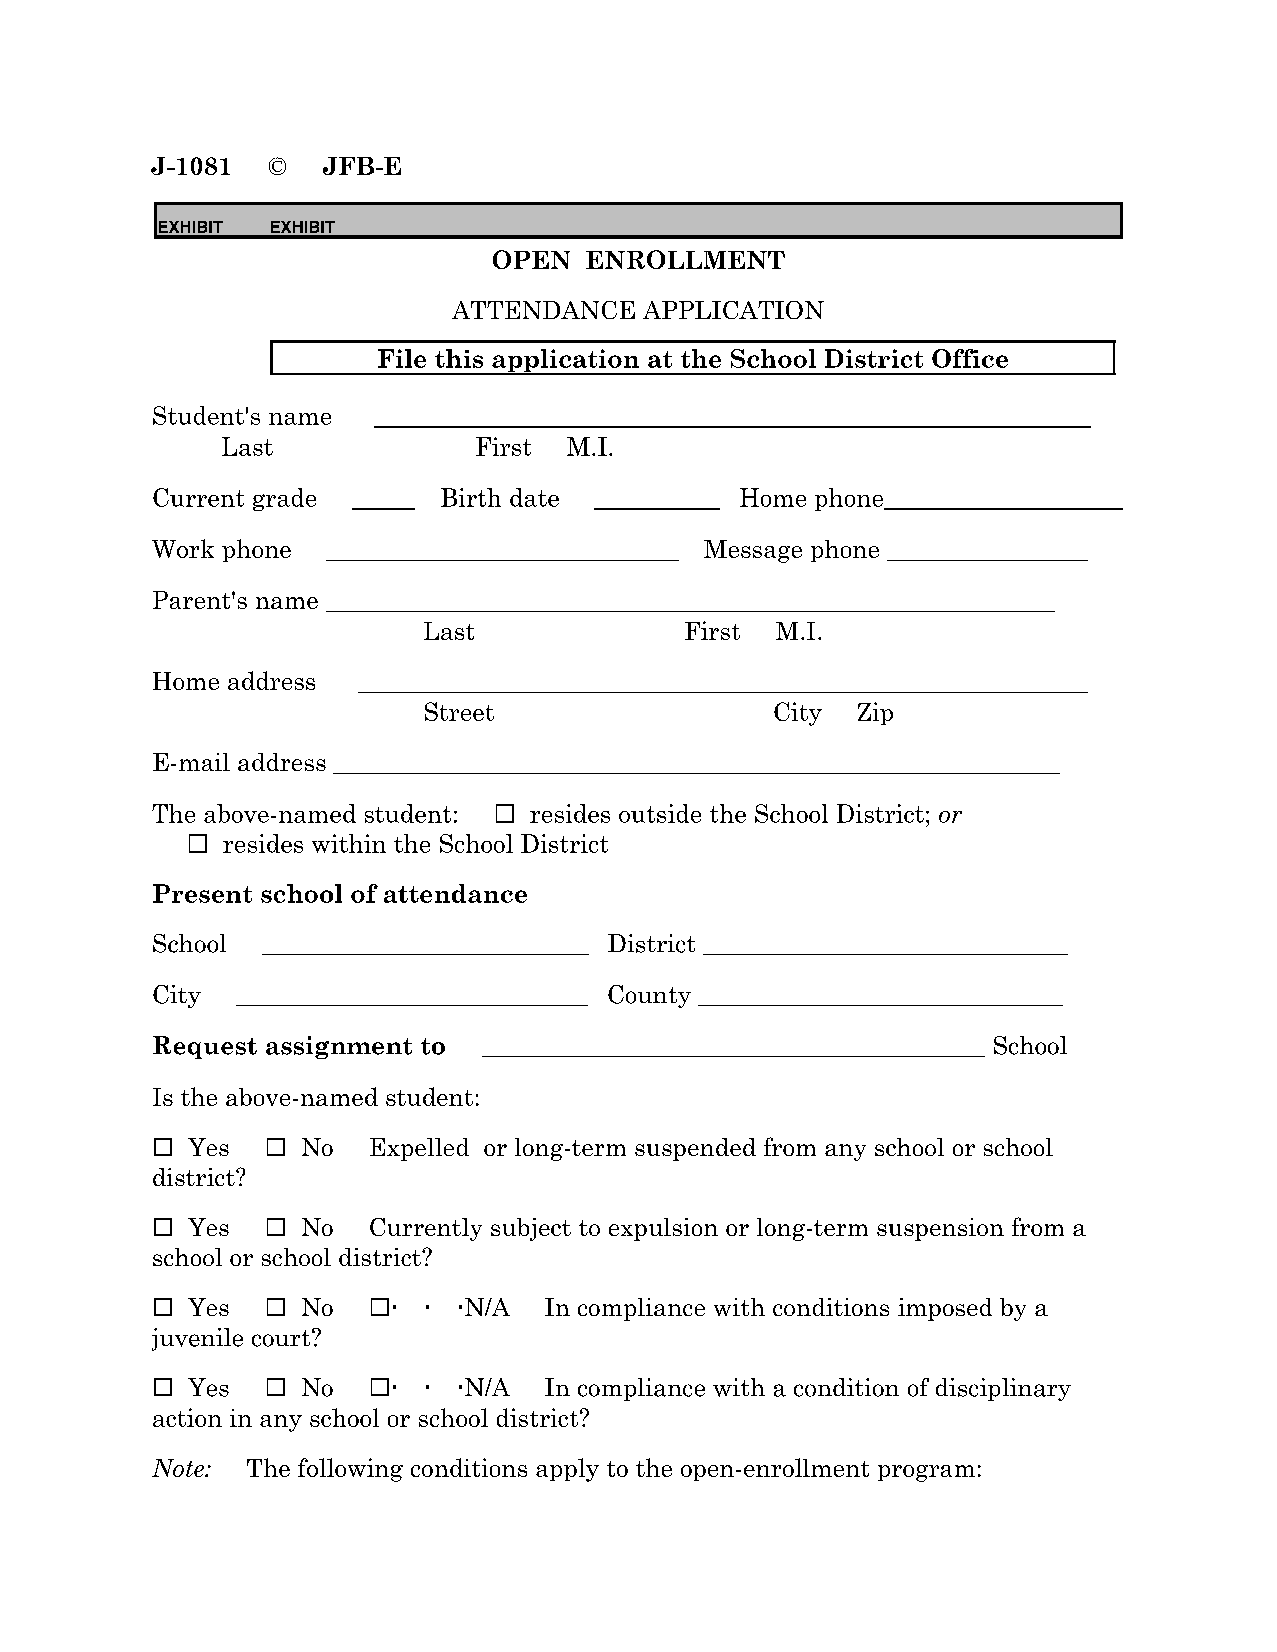 This screenshot has width=1277, height=1652. I want to click on this, so click(459, 358).
